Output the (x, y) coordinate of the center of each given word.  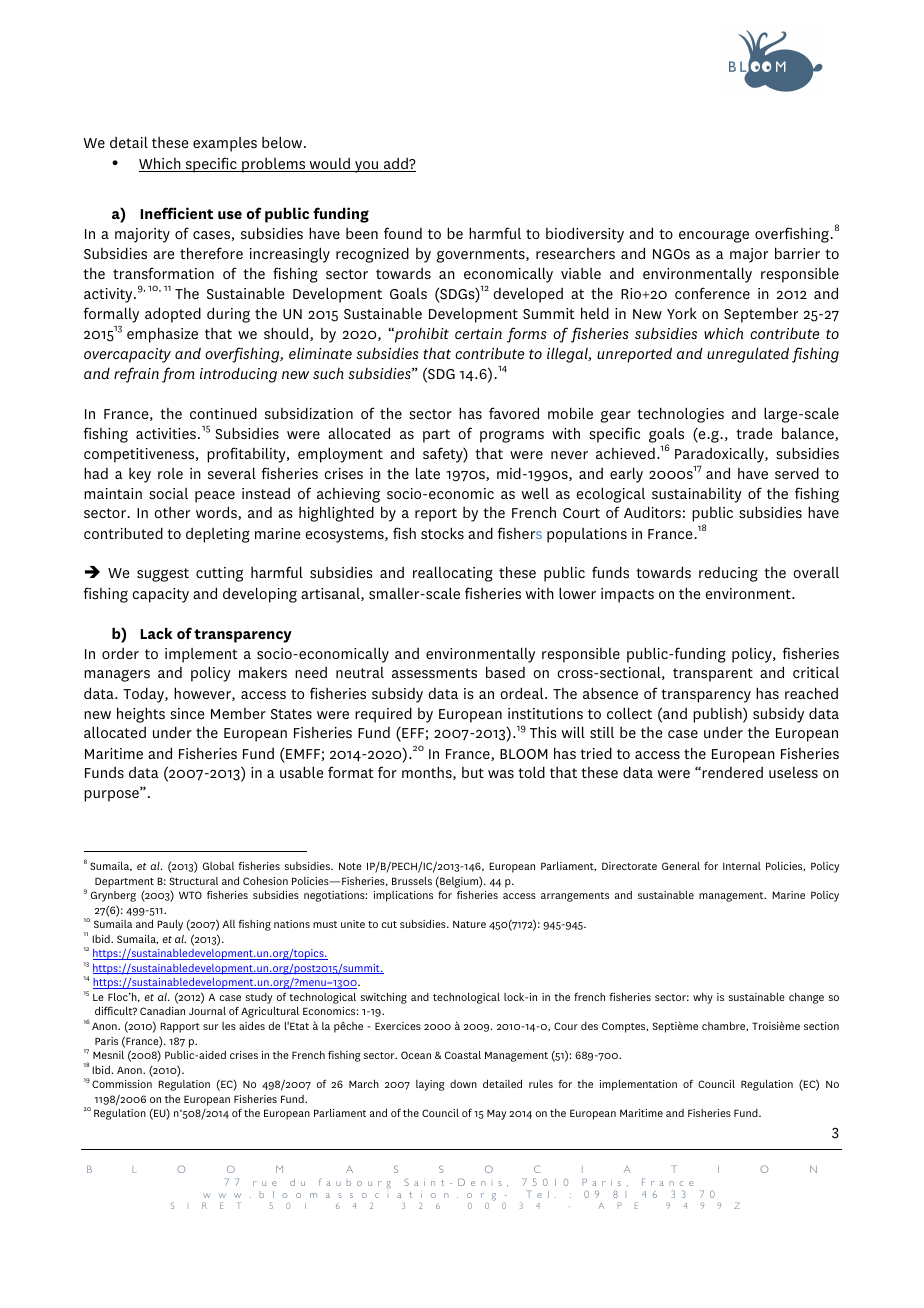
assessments (434, 673)
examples (225, 144)
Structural (193, 881)
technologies (680, 415)
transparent (713, 675)
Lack (156, 633)
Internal (742, 866)
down (463, 1084)
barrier (797, 253)
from (178, 375)
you (367, 167)
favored (514, 413)
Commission (122, 1084)
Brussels (412, 881)
